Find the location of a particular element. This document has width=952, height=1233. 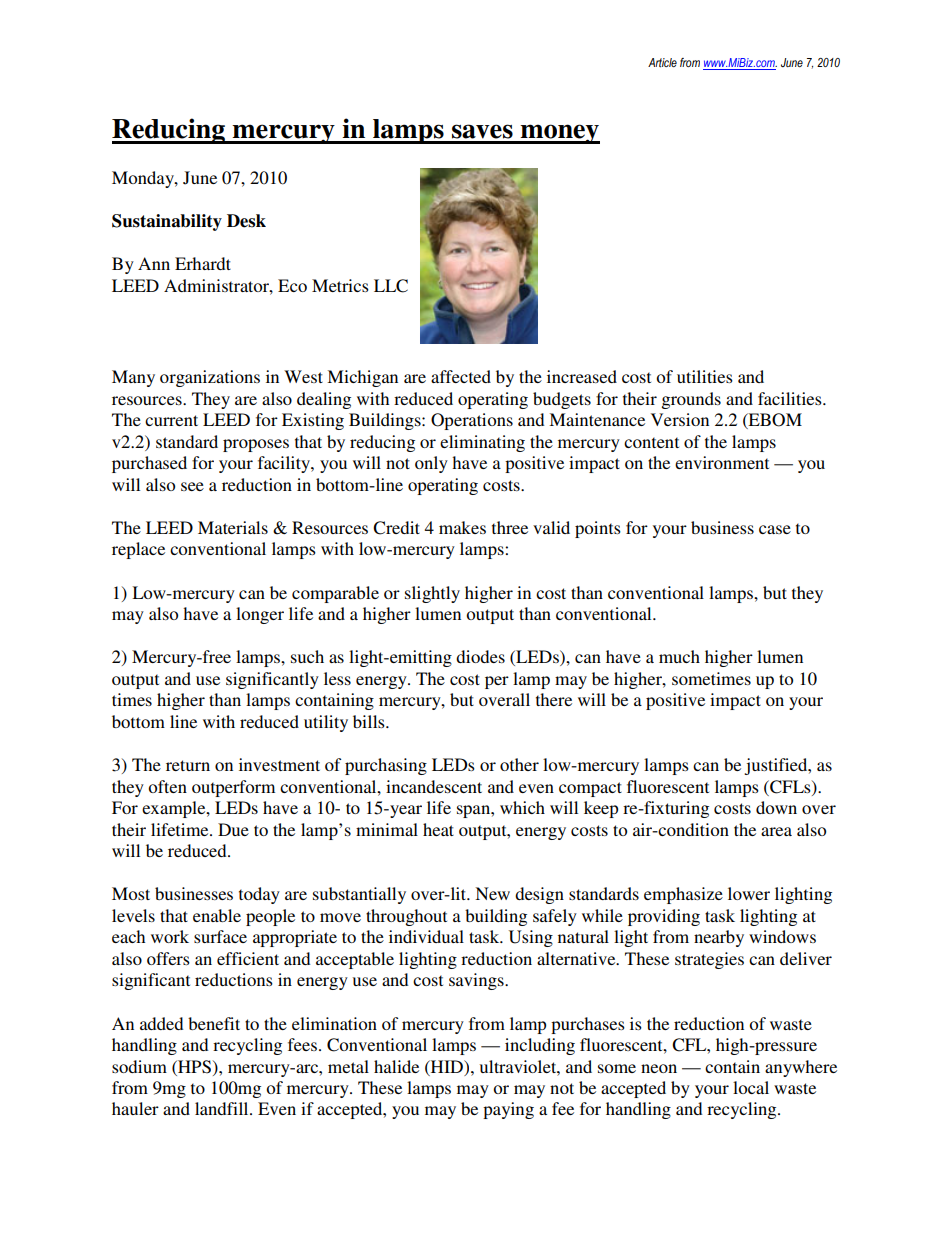

HID is located at coordinates (447, 1066).
